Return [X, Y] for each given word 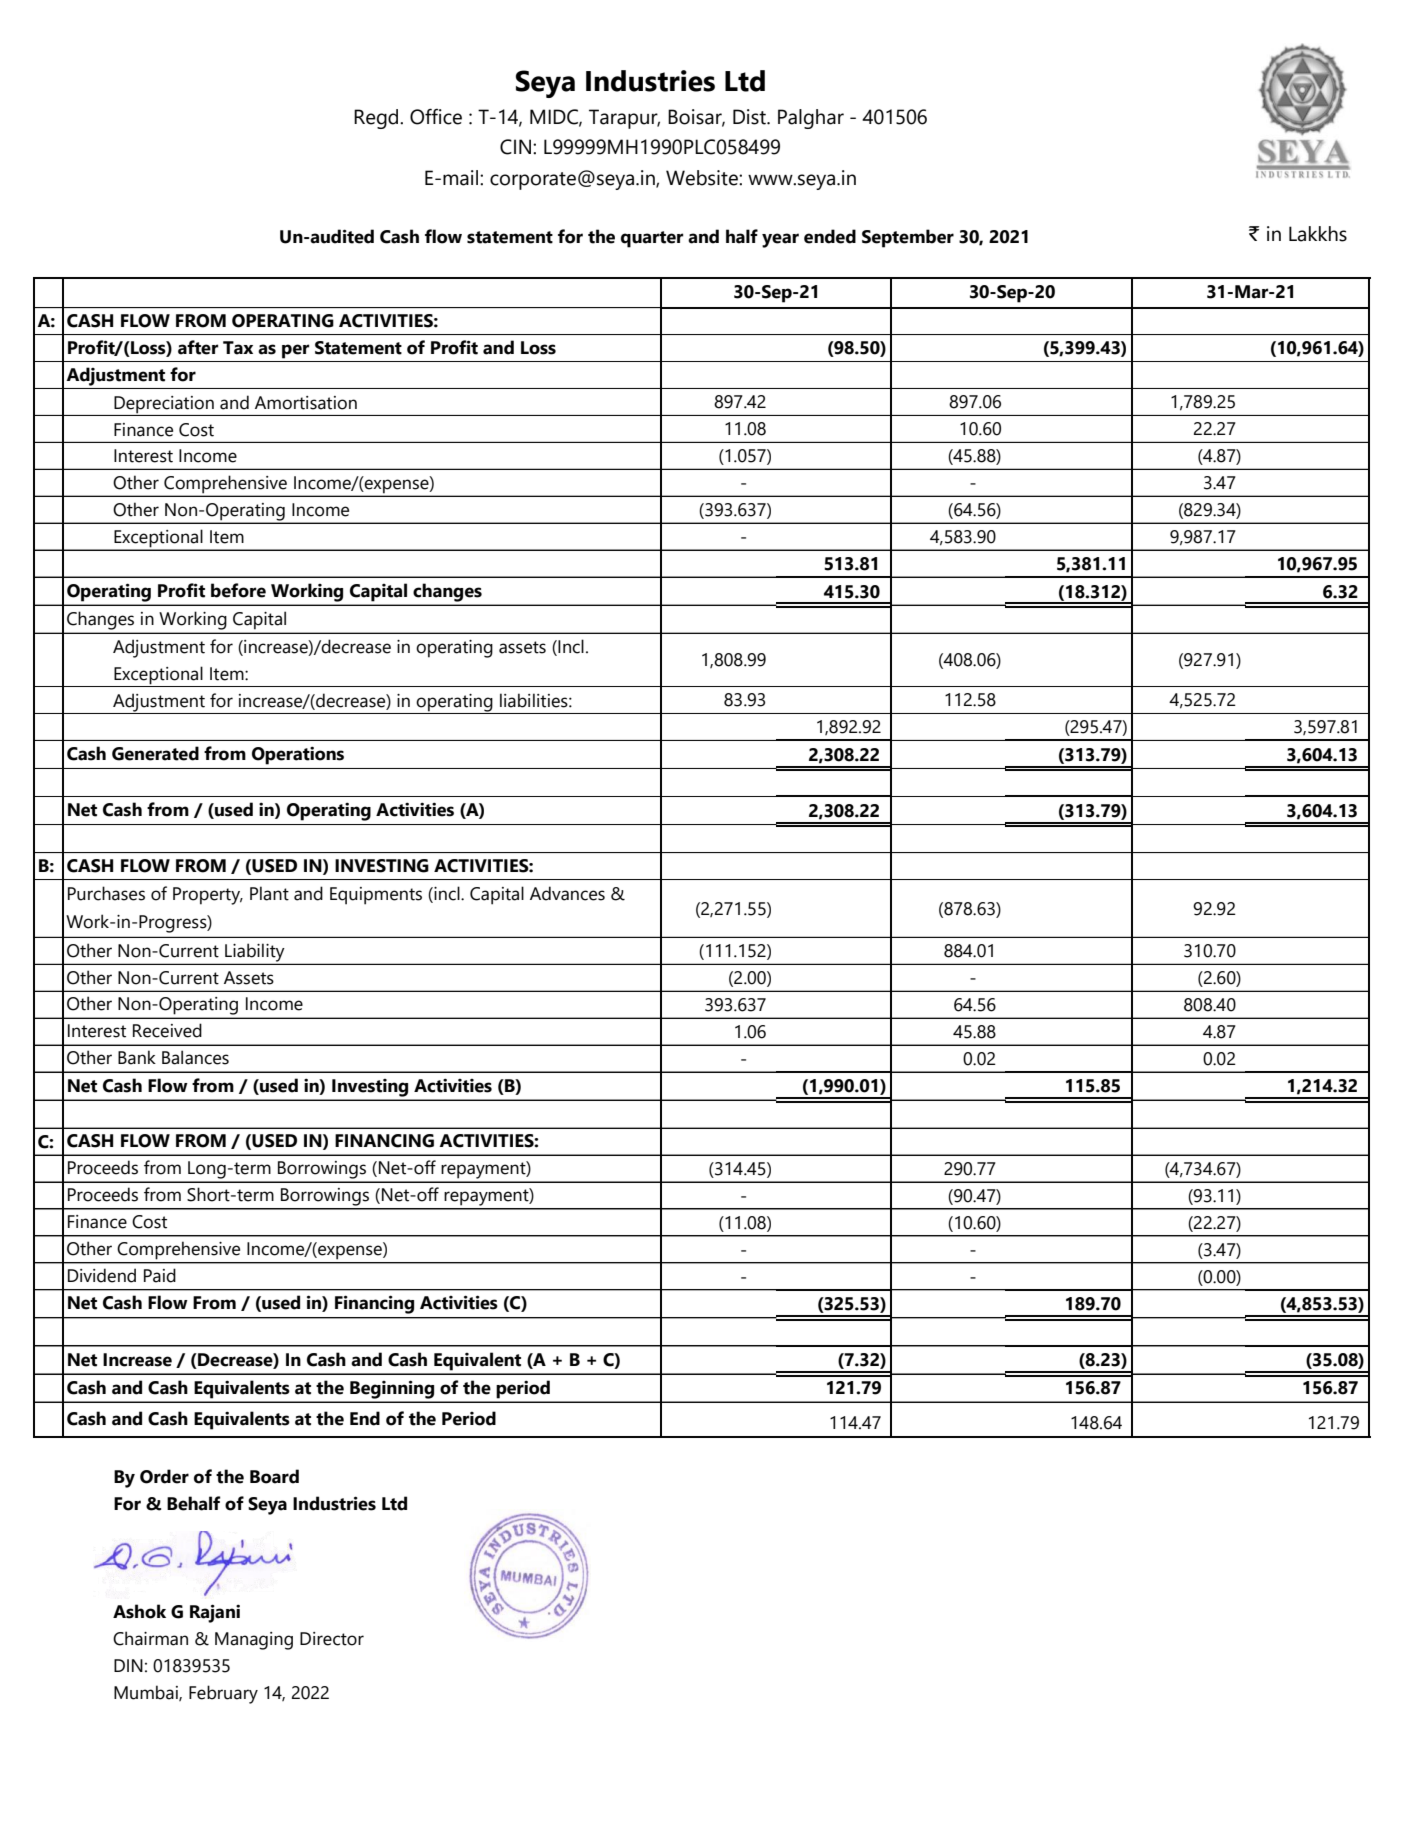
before [238, 590]
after [198, 347]
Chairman [150, 1638]
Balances [195, 1057]
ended [830, 236]
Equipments [376, 896]
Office [436, 116]
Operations [298, 756]
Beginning [392, 1389]
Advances [567, 893]
